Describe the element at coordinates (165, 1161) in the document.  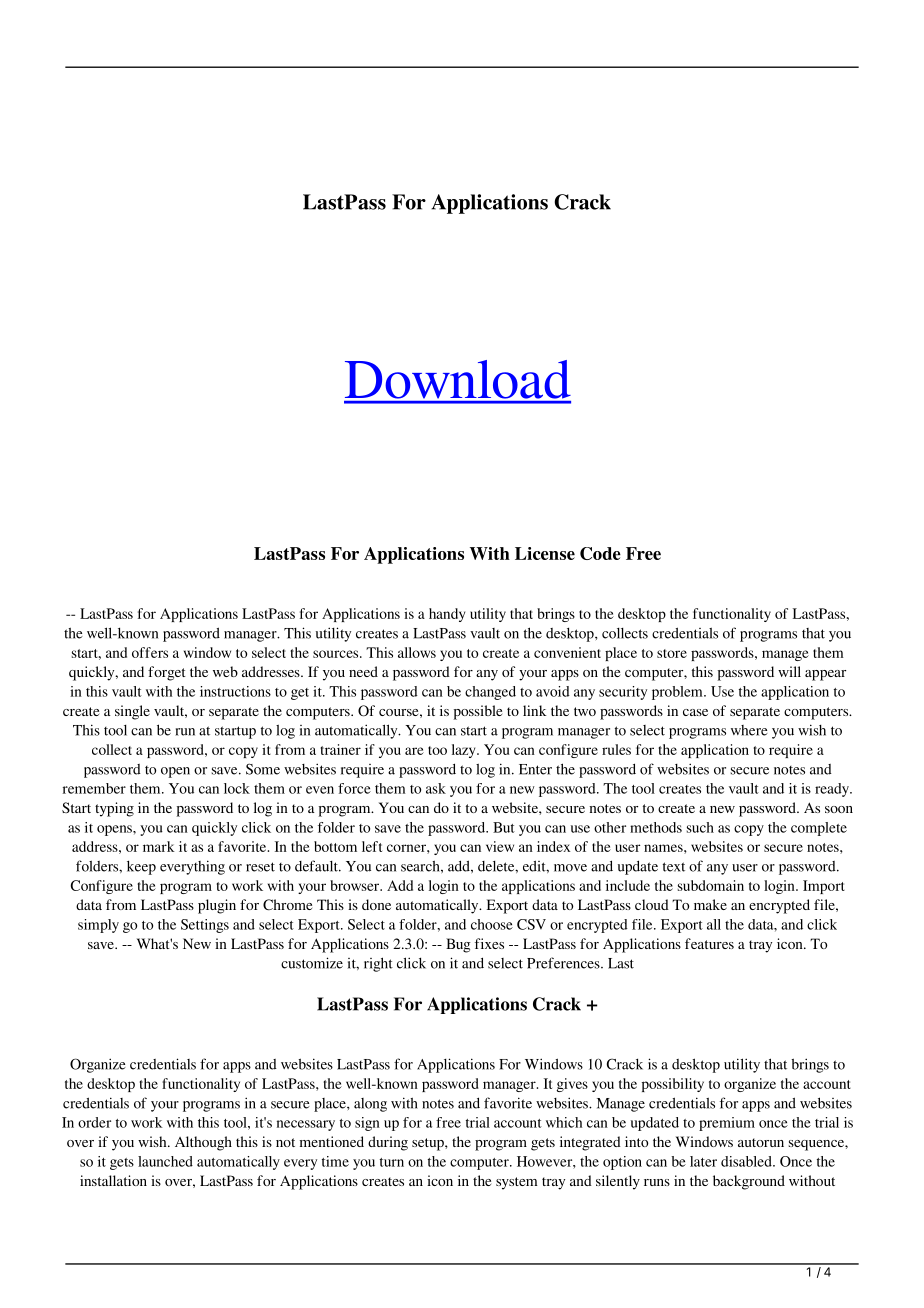
I see `launched` at that location.
